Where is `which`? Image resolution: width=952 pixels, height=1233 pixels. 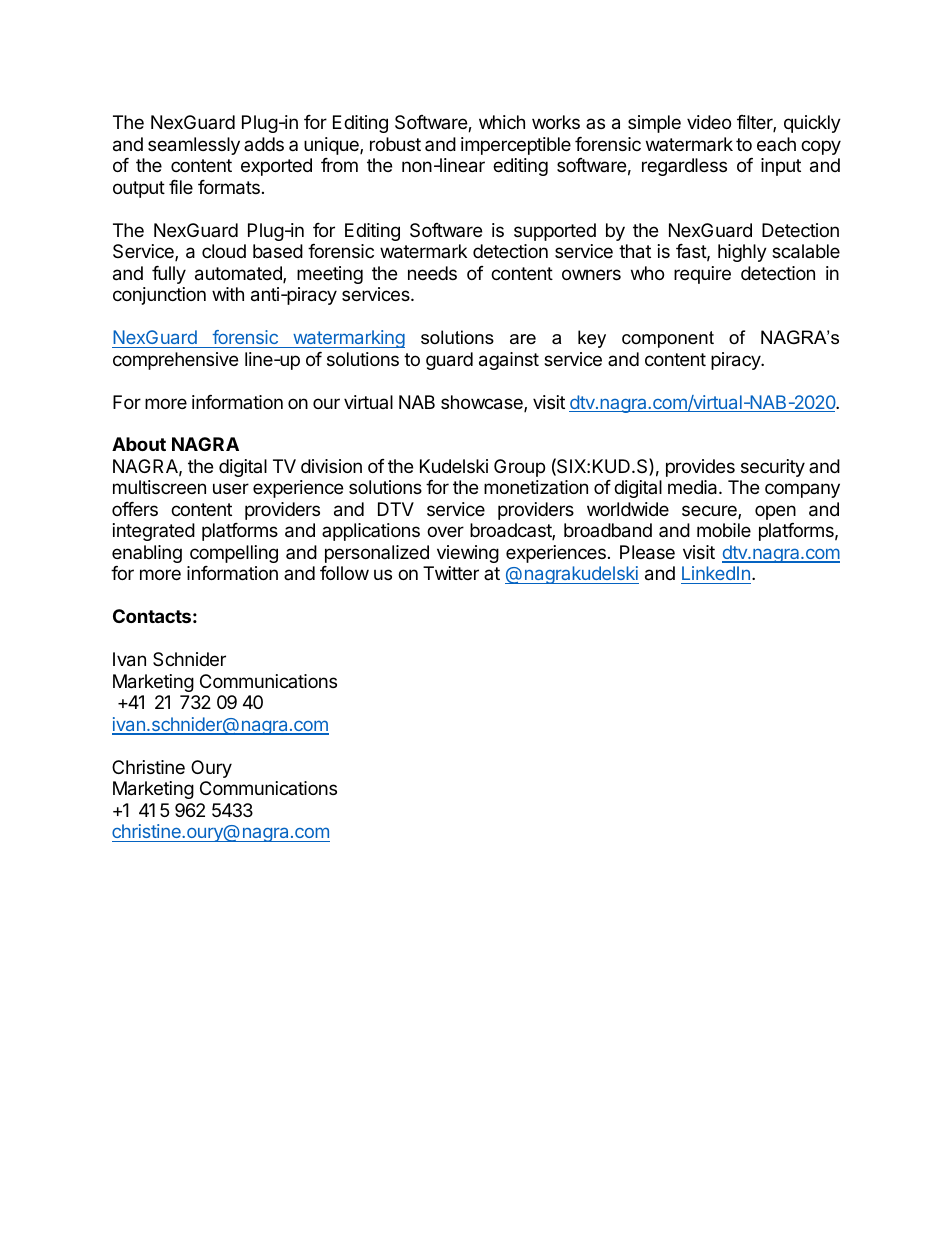 which is located at coordinates (502, 122).
